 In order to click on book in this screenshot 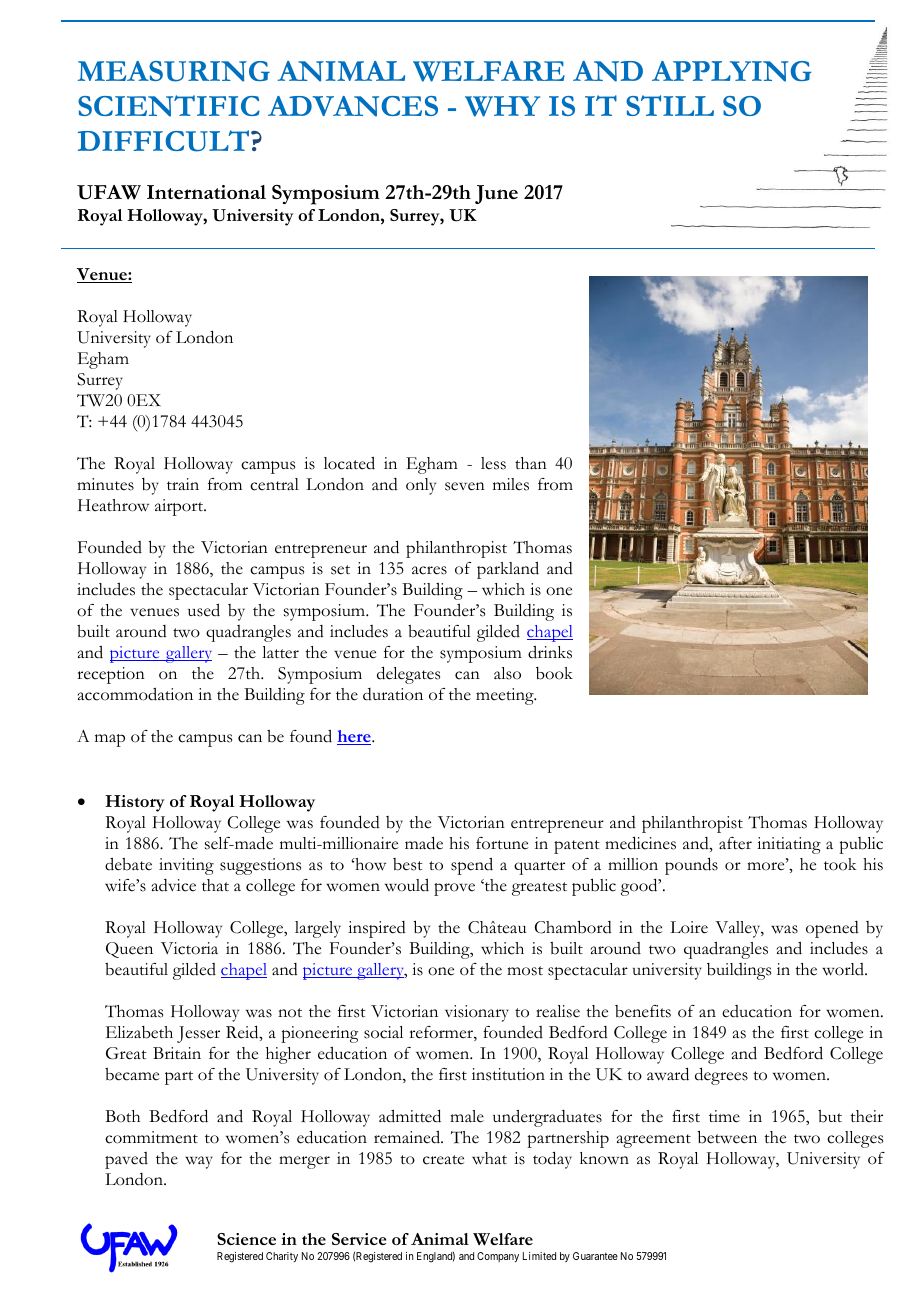, I will do `click(554, 673)`.
